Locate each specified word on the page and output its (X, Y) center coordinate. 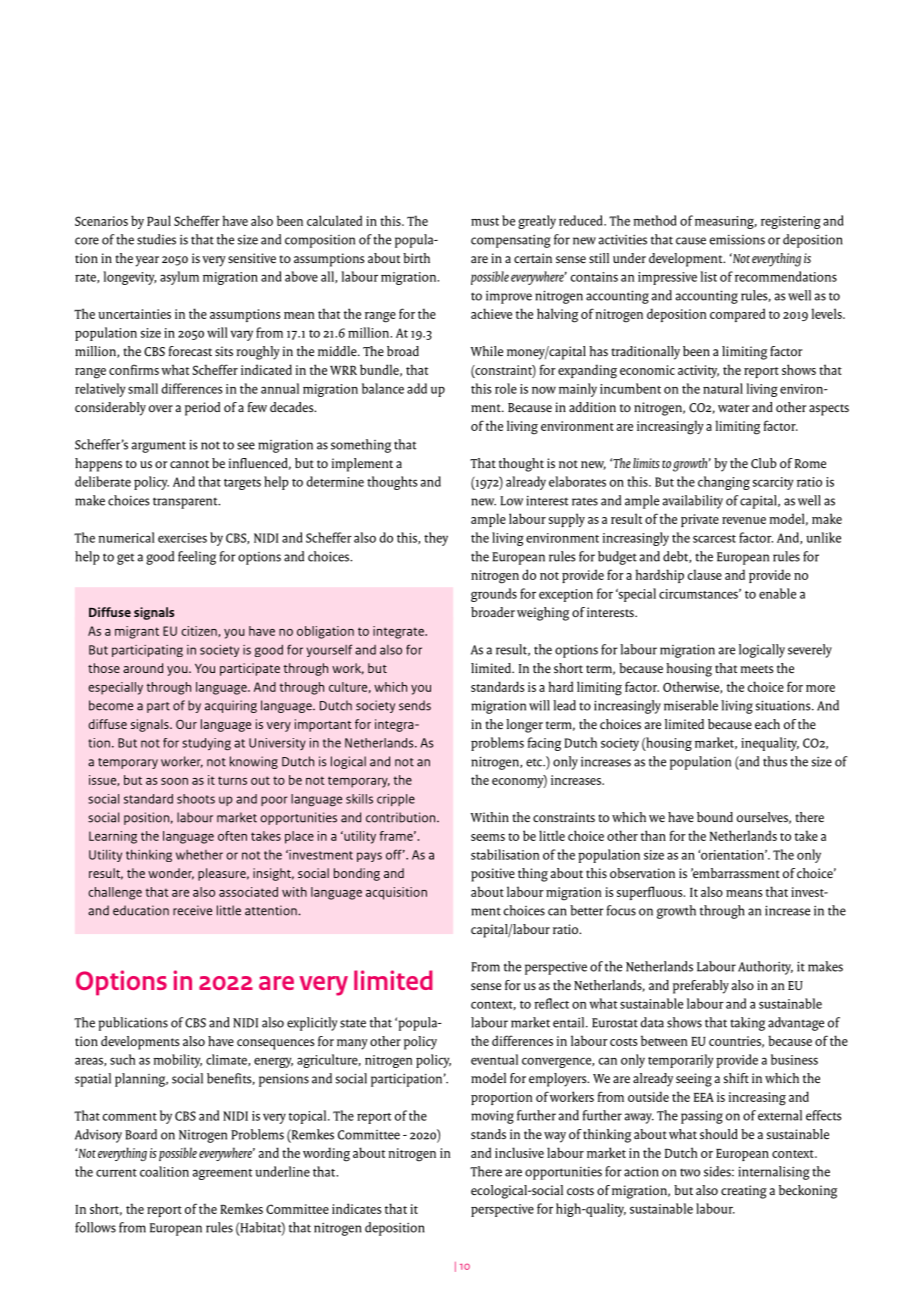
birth (416, 258)
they (436, 539)
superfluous (651, 893)
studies (156, 239)
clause (705, 574)
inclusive (519, 1152)
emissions (737, 240)
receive (192, 910)
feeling (197, 558)
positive (493, 875)
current (116, 1173)
